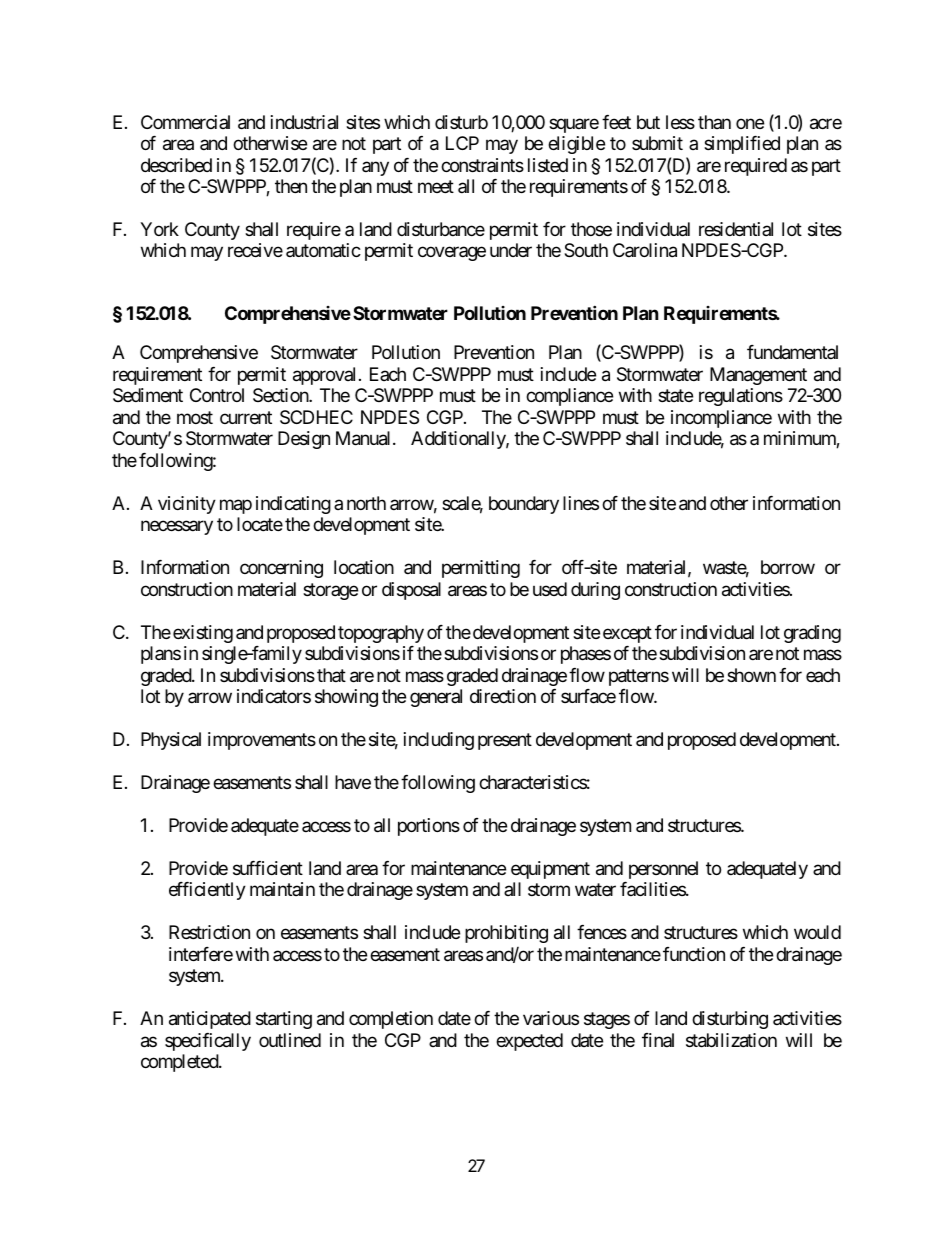 Image resolution: width=952 pixels, height=1233 pixels. Describe the element at coordinates (550, 870) in the page. I see `equipment` at that location.
